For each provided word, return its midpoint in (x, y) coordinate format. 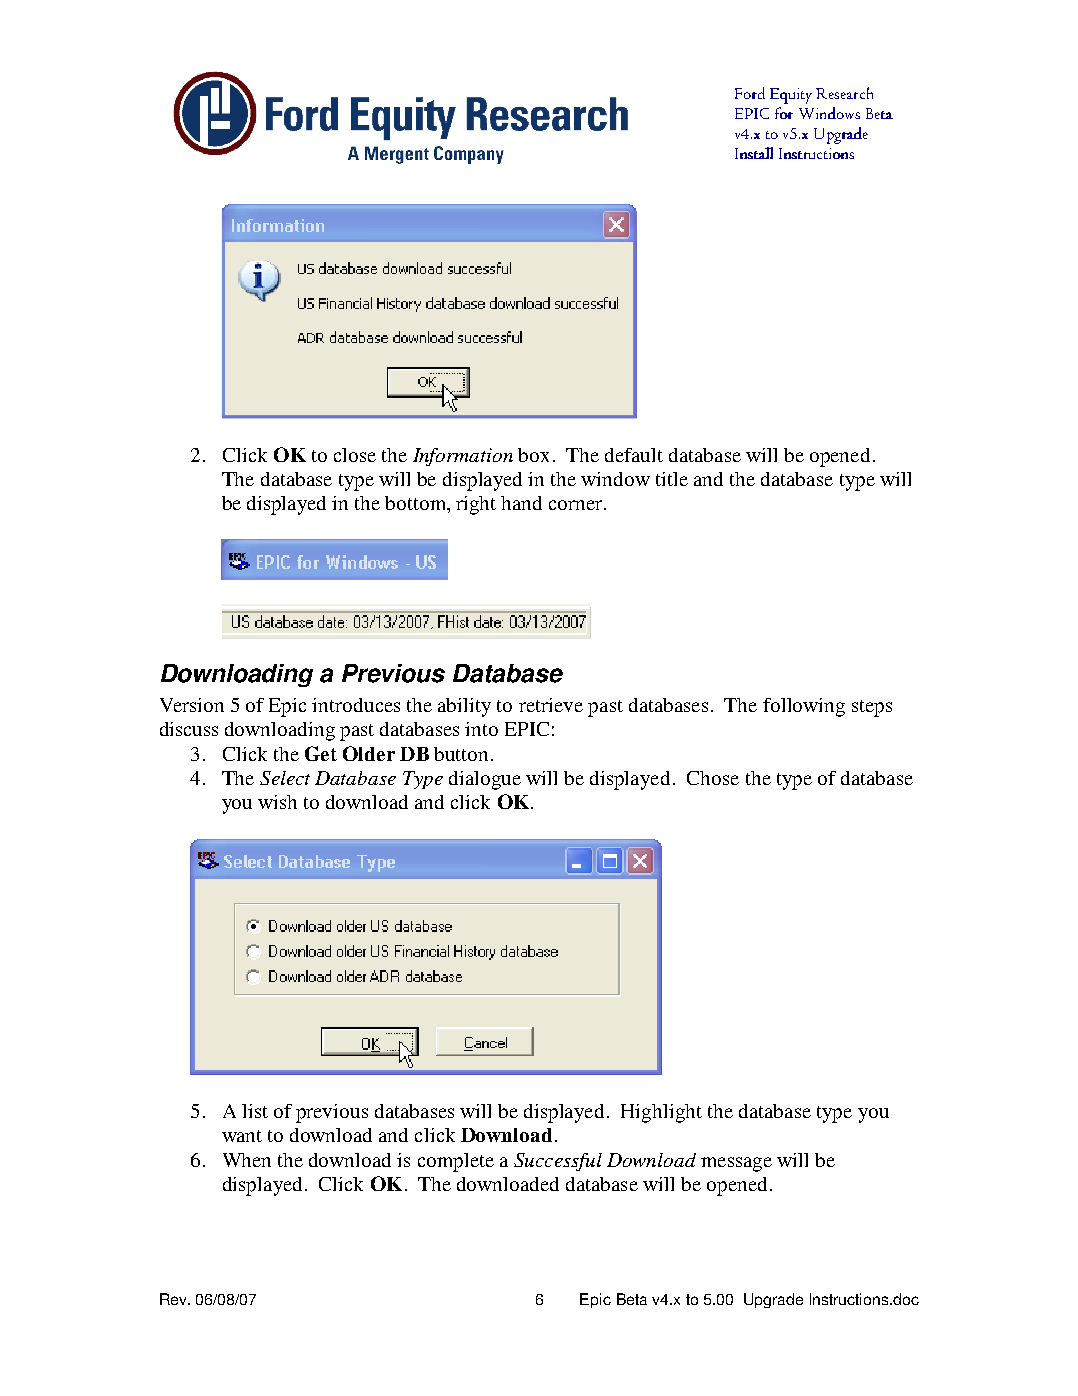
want (242, 1136)
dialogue (485, 780)
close (355, 455)
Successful (558, 1162)
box (533, 455)
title (672, 479)
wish (277, 802)
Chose (713, 778)
